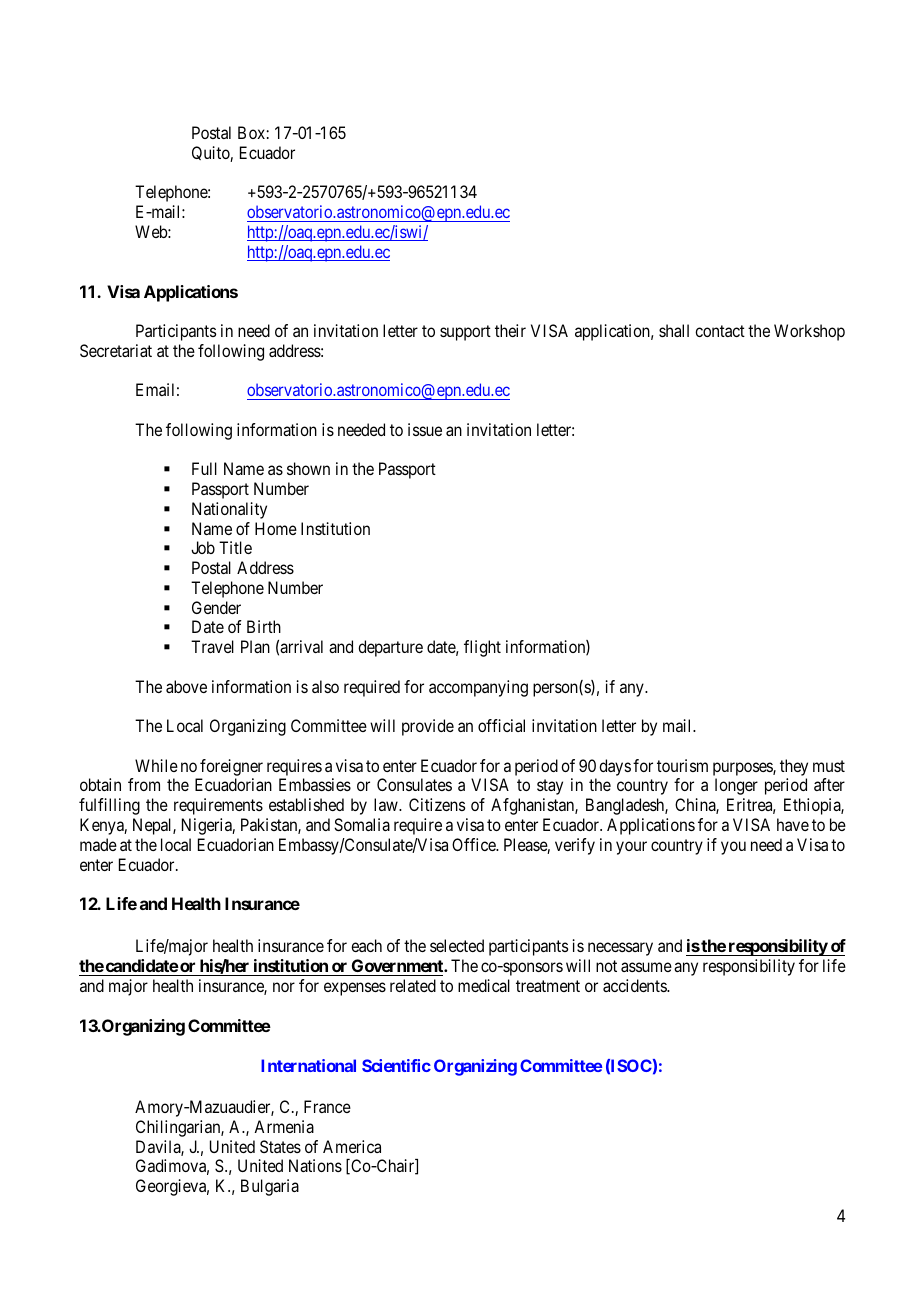 The image size is (924, 1308). What do you see at coordinates (482, 648) in the screenshot?
I see `flight` at bounding box center [482, 648].
